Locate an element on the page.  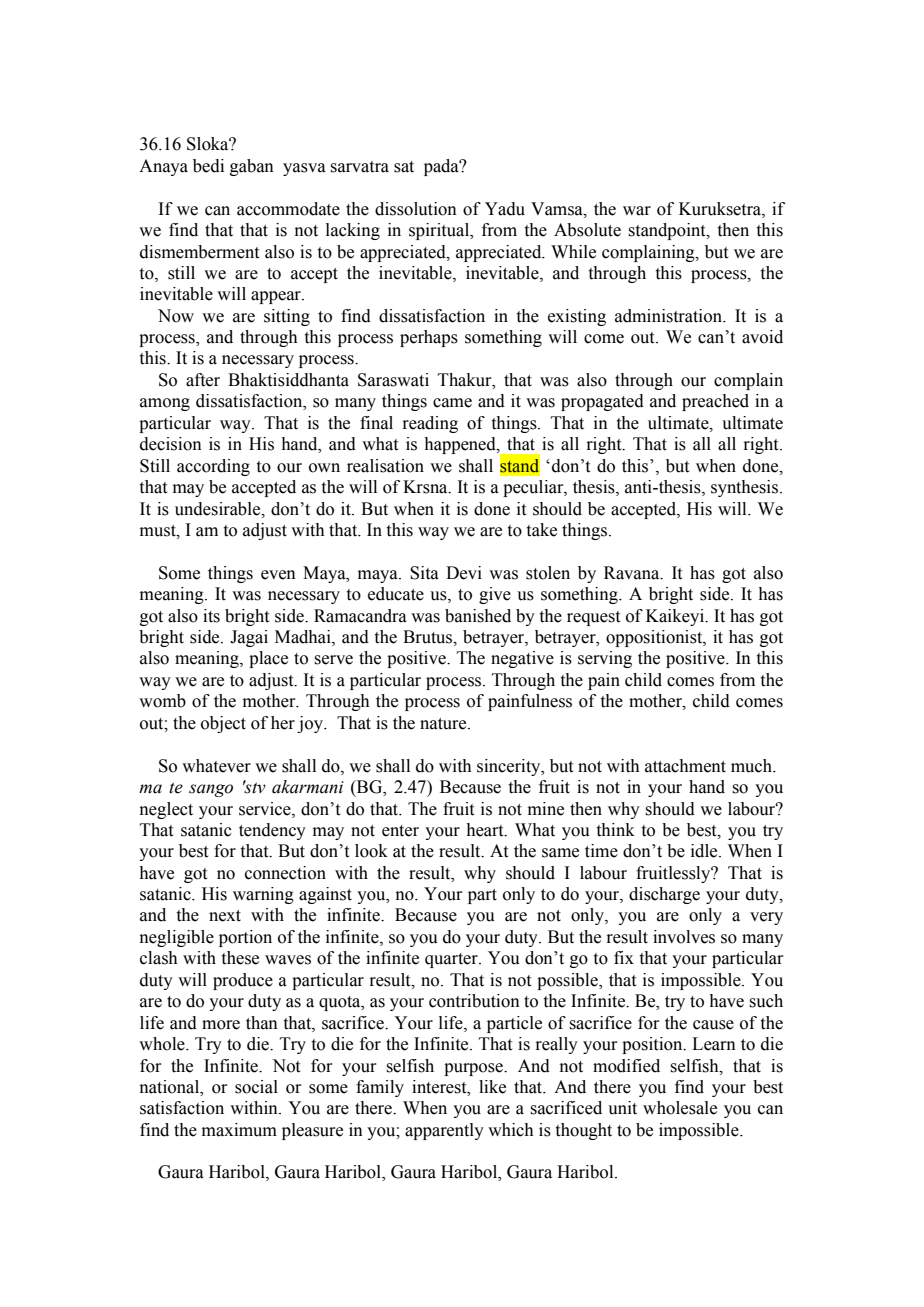
social is located at coordinates (256, 1087).
